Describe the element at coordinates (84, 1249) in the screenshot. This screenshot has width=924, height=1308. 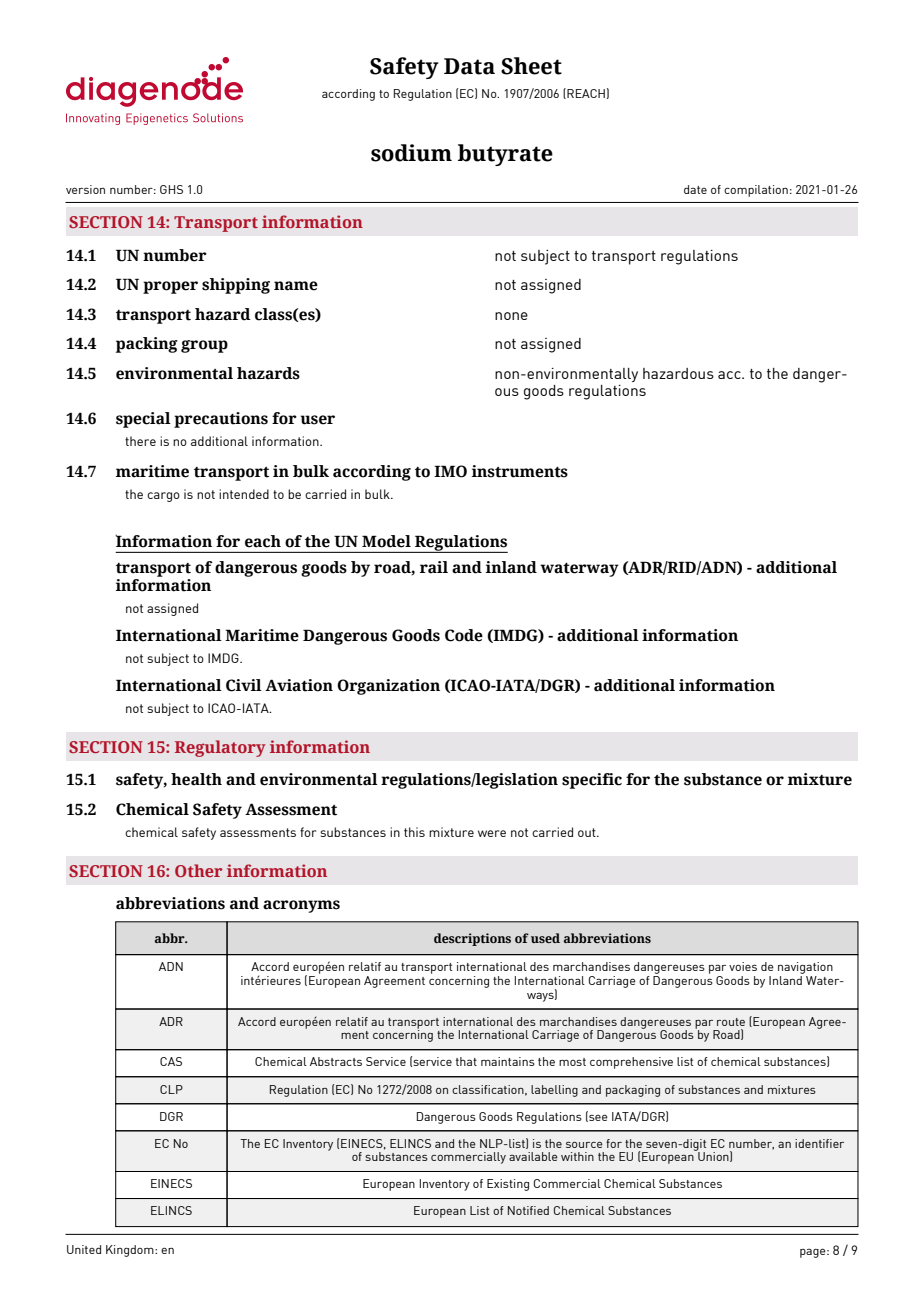
I see `United` at that location.
